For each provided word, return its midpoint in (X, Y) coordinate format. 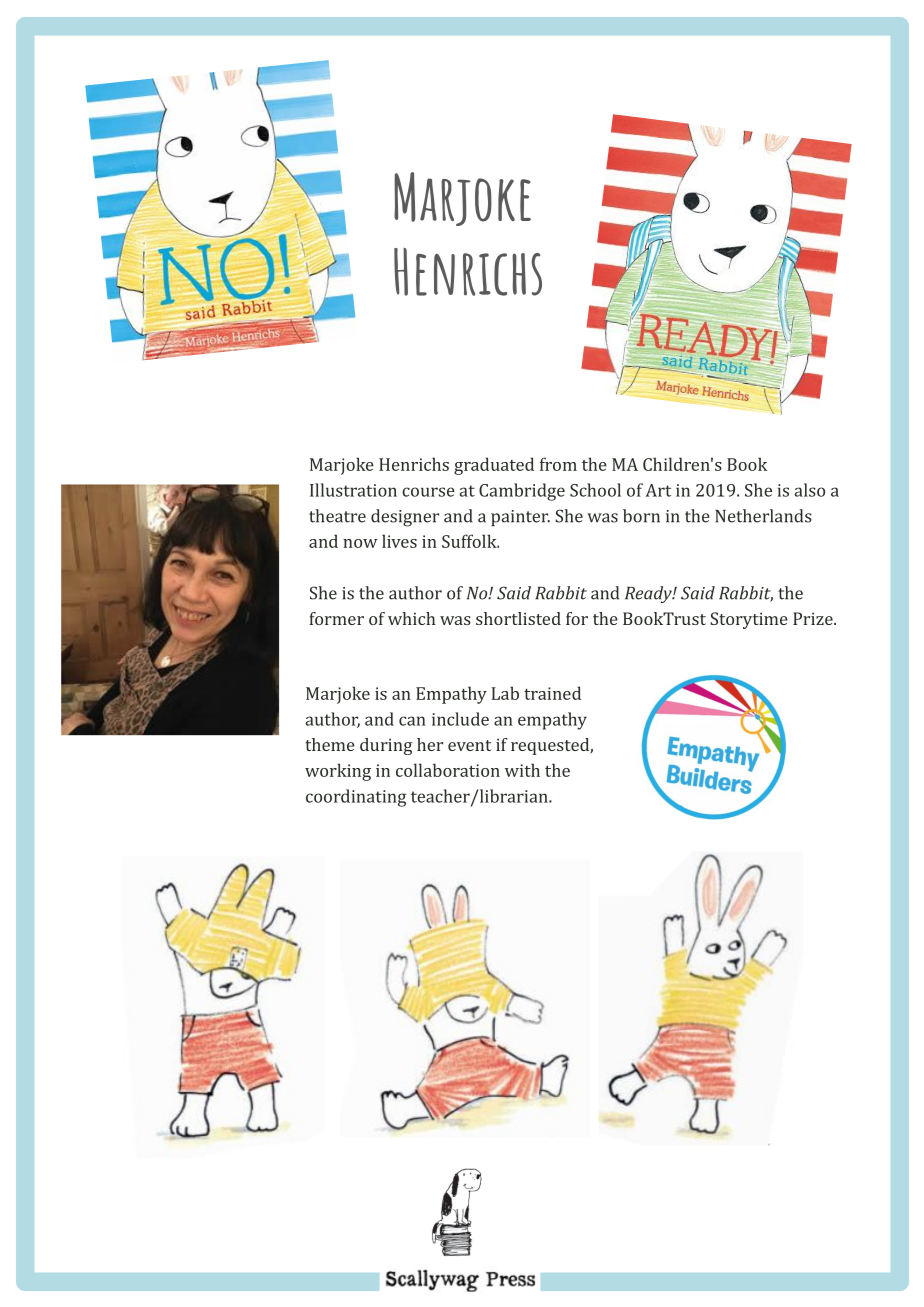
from (558, 464)
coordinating (356, 798)
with (522, 770)
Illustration (353, 490)
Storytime (749, 620)
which (411, 618)
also (809, 490)
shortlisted (518, 618)
